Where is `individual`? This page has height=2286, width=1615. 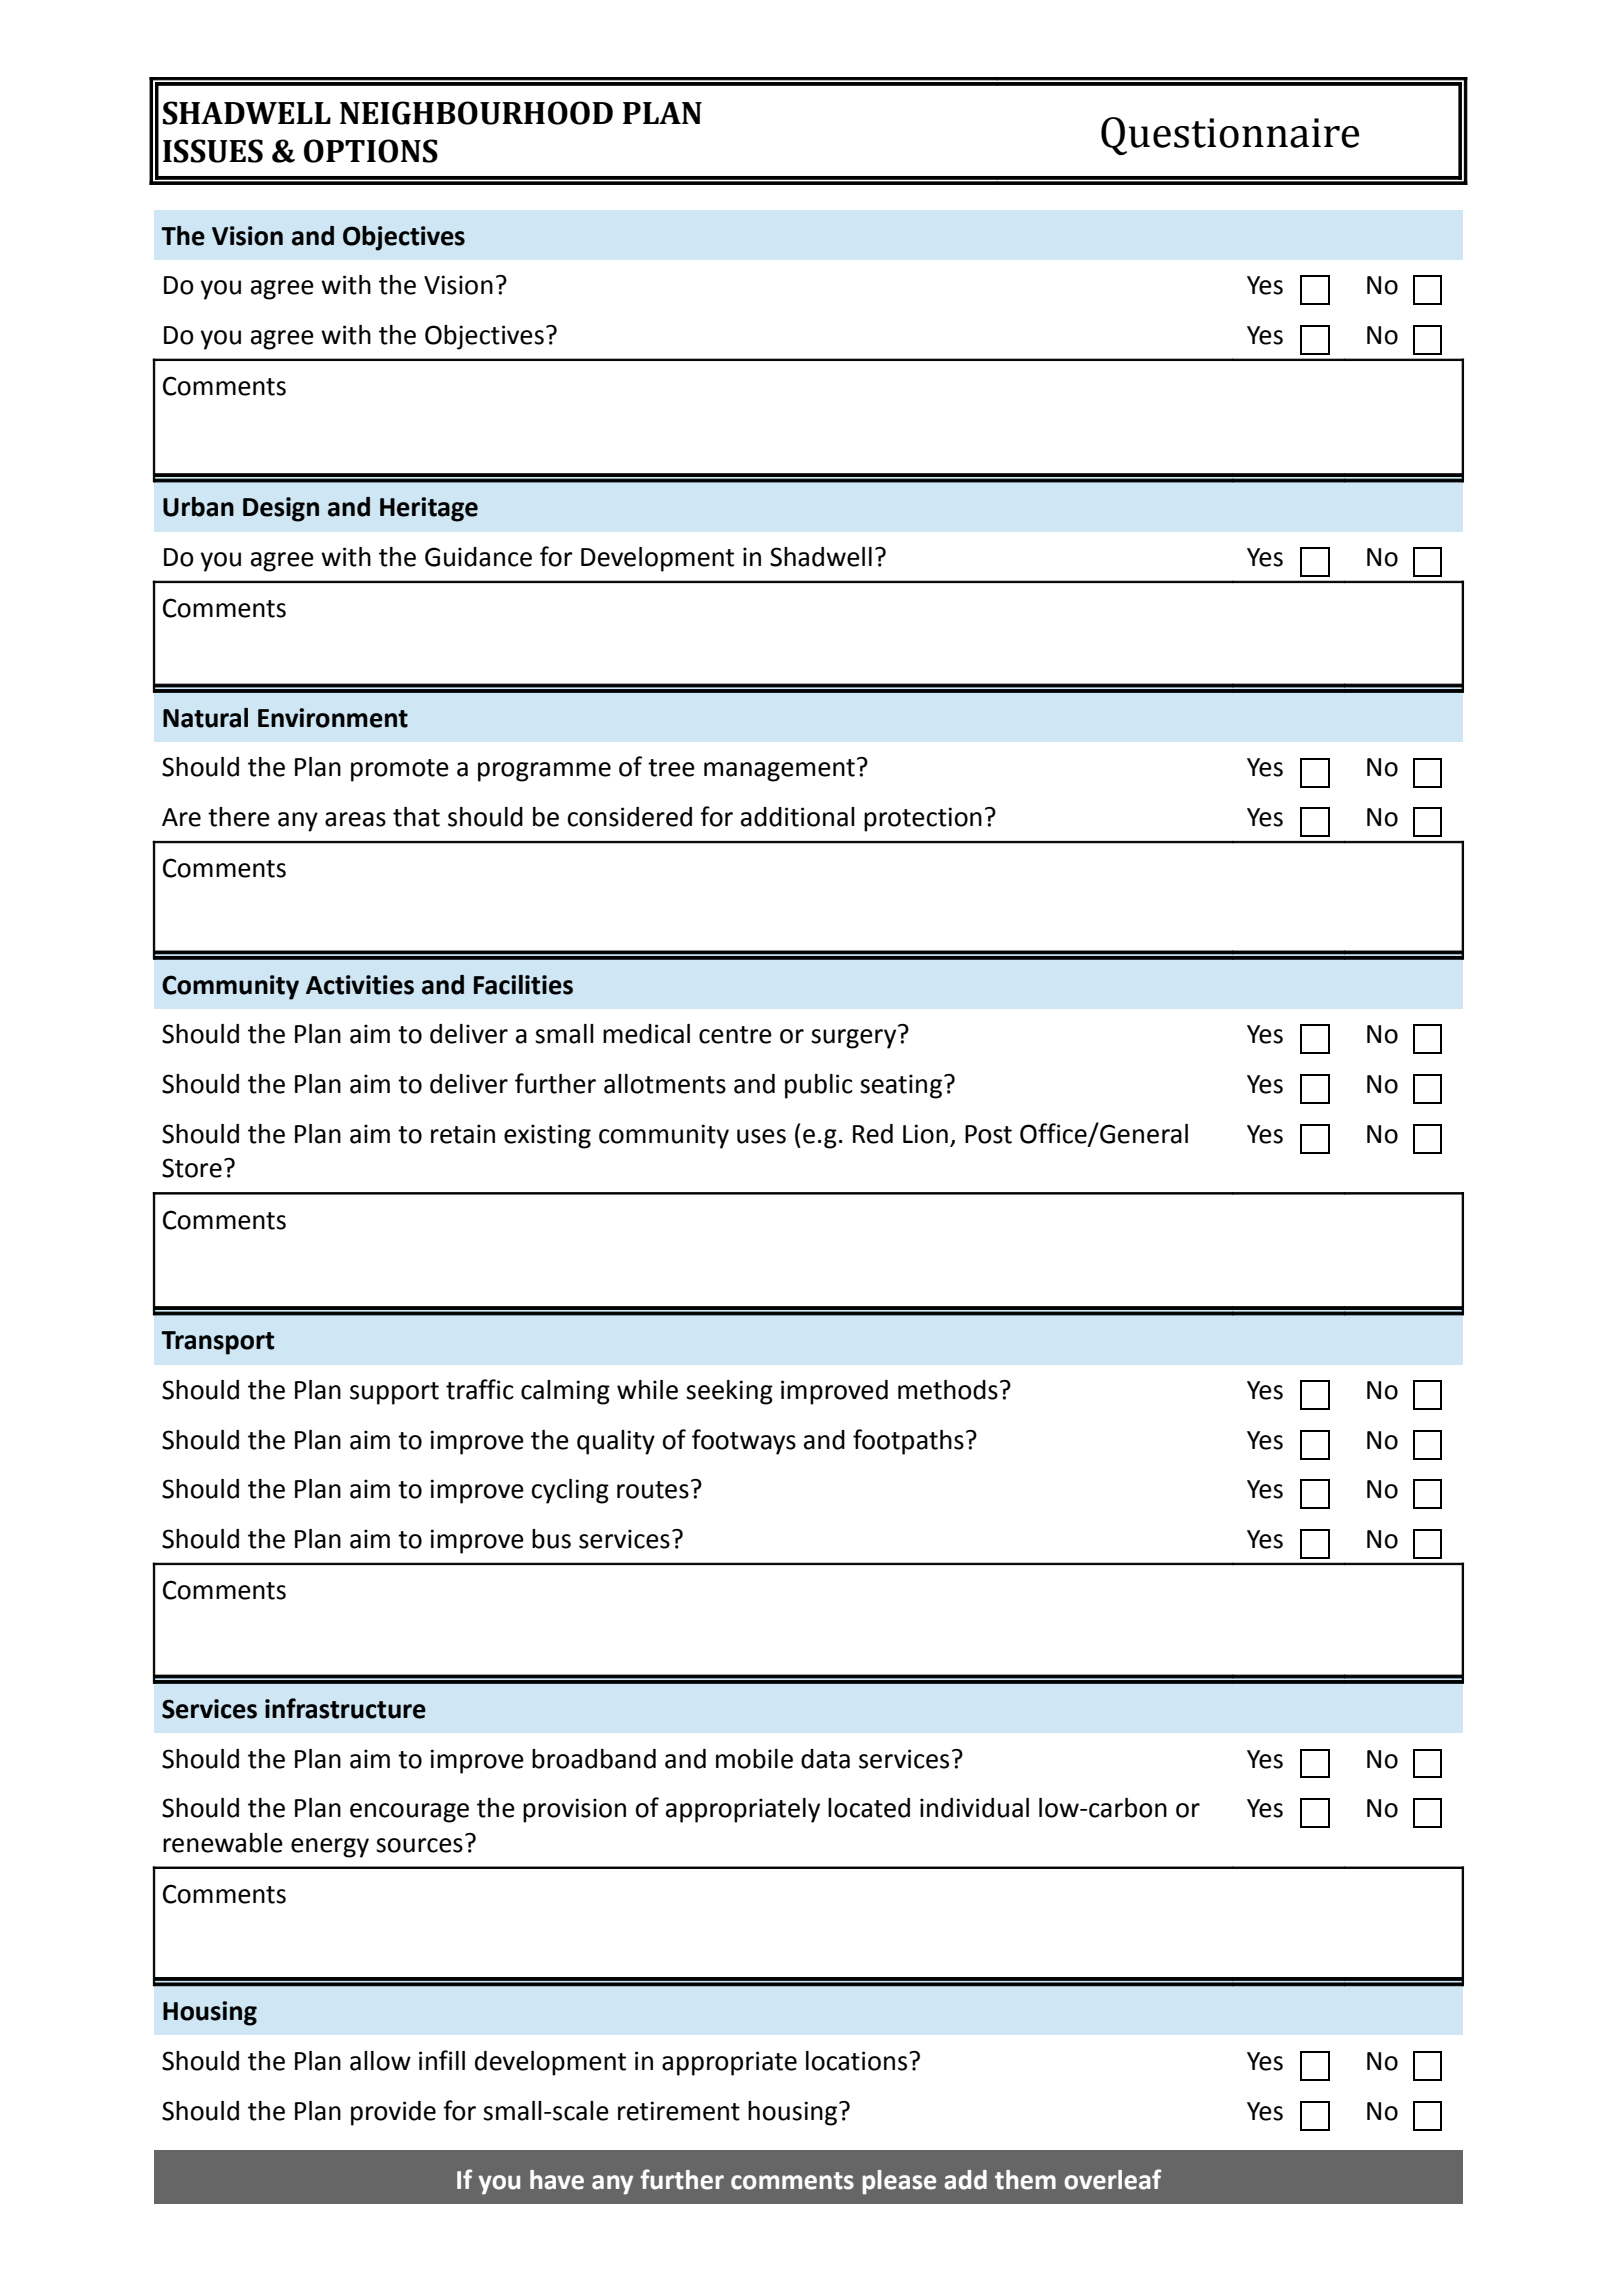 individual is located at coordinates (974, 1808).
